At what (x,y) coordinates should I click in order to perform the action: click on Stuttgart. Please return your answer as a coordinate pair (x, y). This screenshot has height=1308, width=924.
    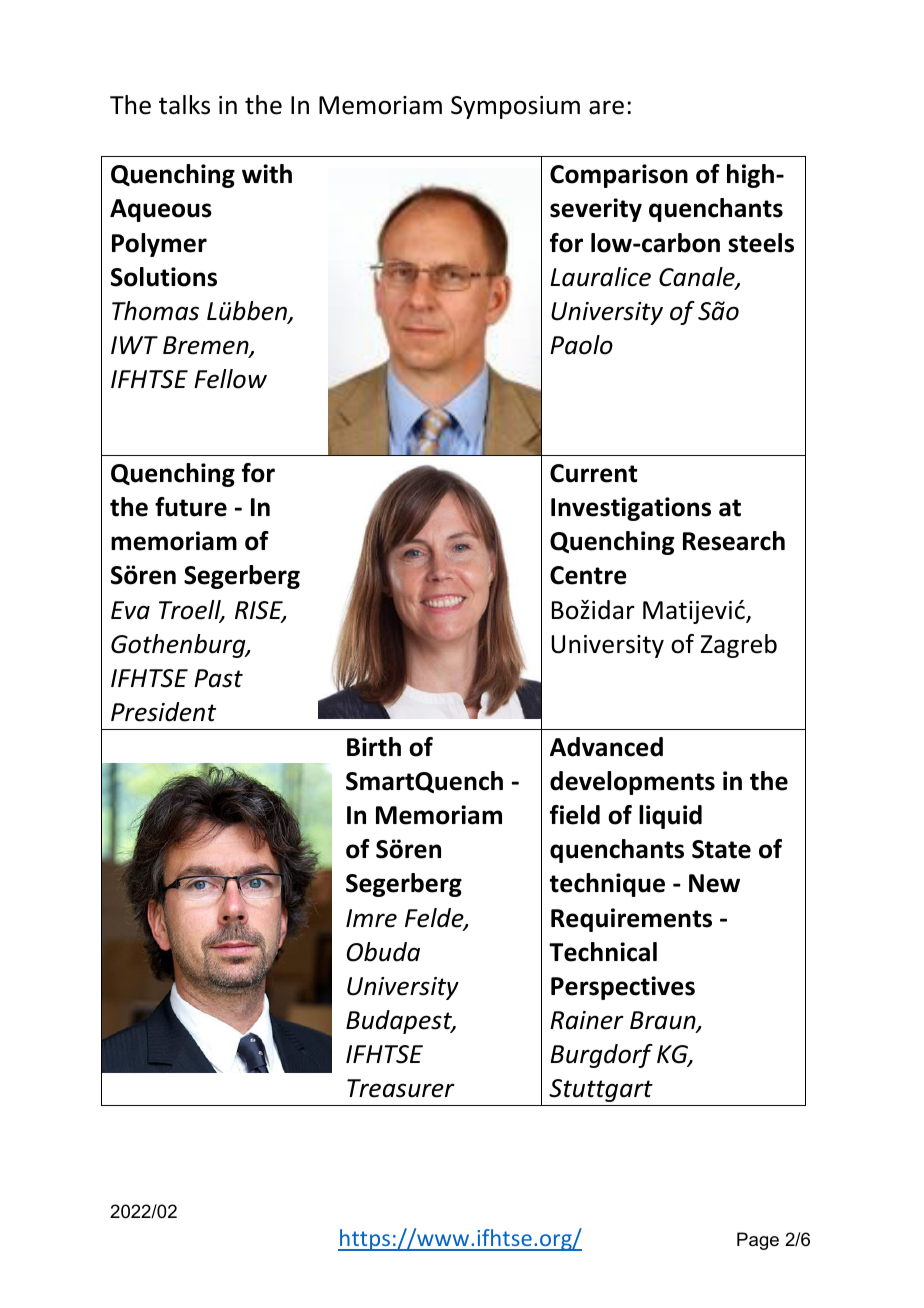
    Looking at the image, I should click on (601, 1090).
